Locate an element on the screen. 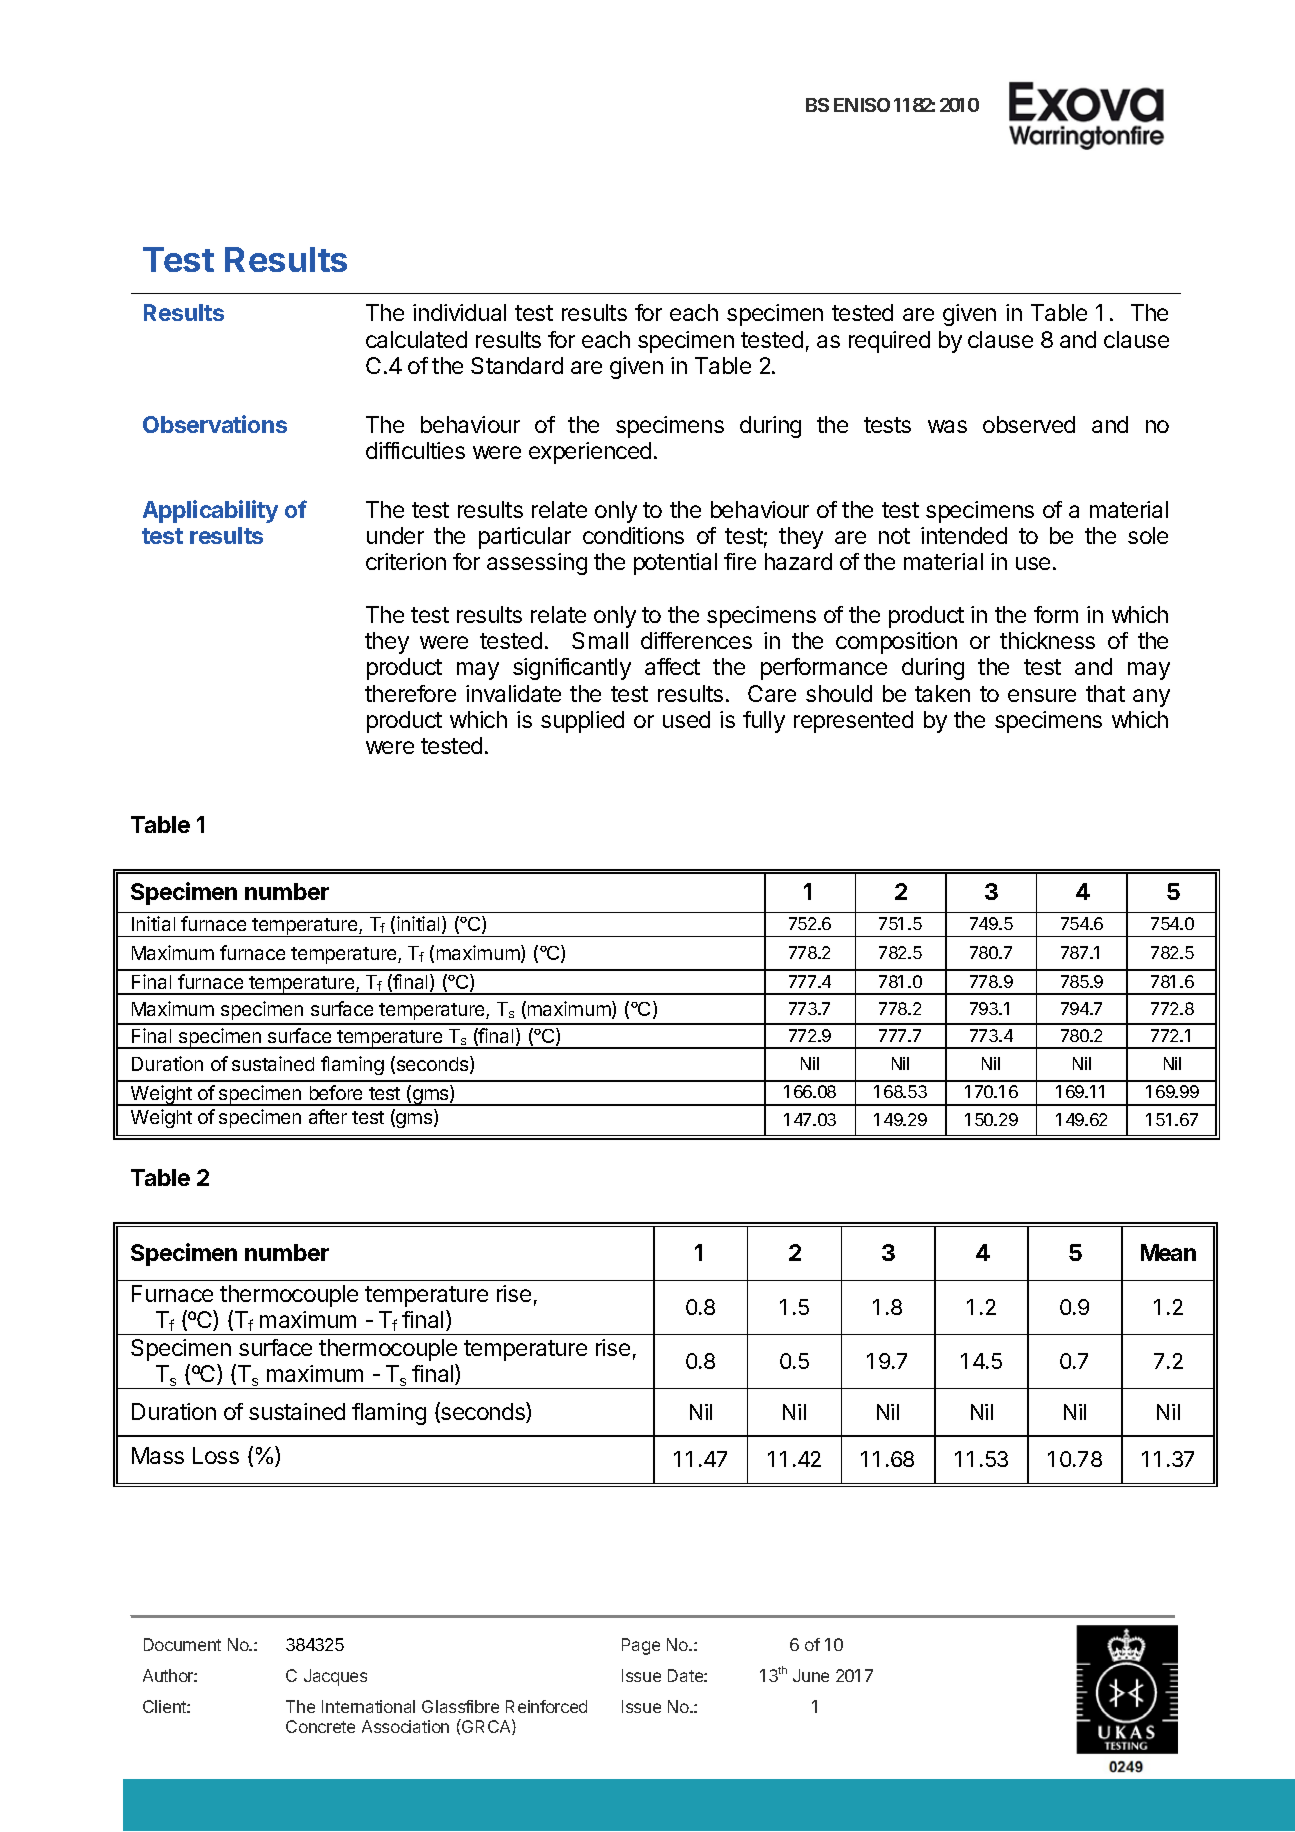  therefore is located at coordinates (410, 693).
